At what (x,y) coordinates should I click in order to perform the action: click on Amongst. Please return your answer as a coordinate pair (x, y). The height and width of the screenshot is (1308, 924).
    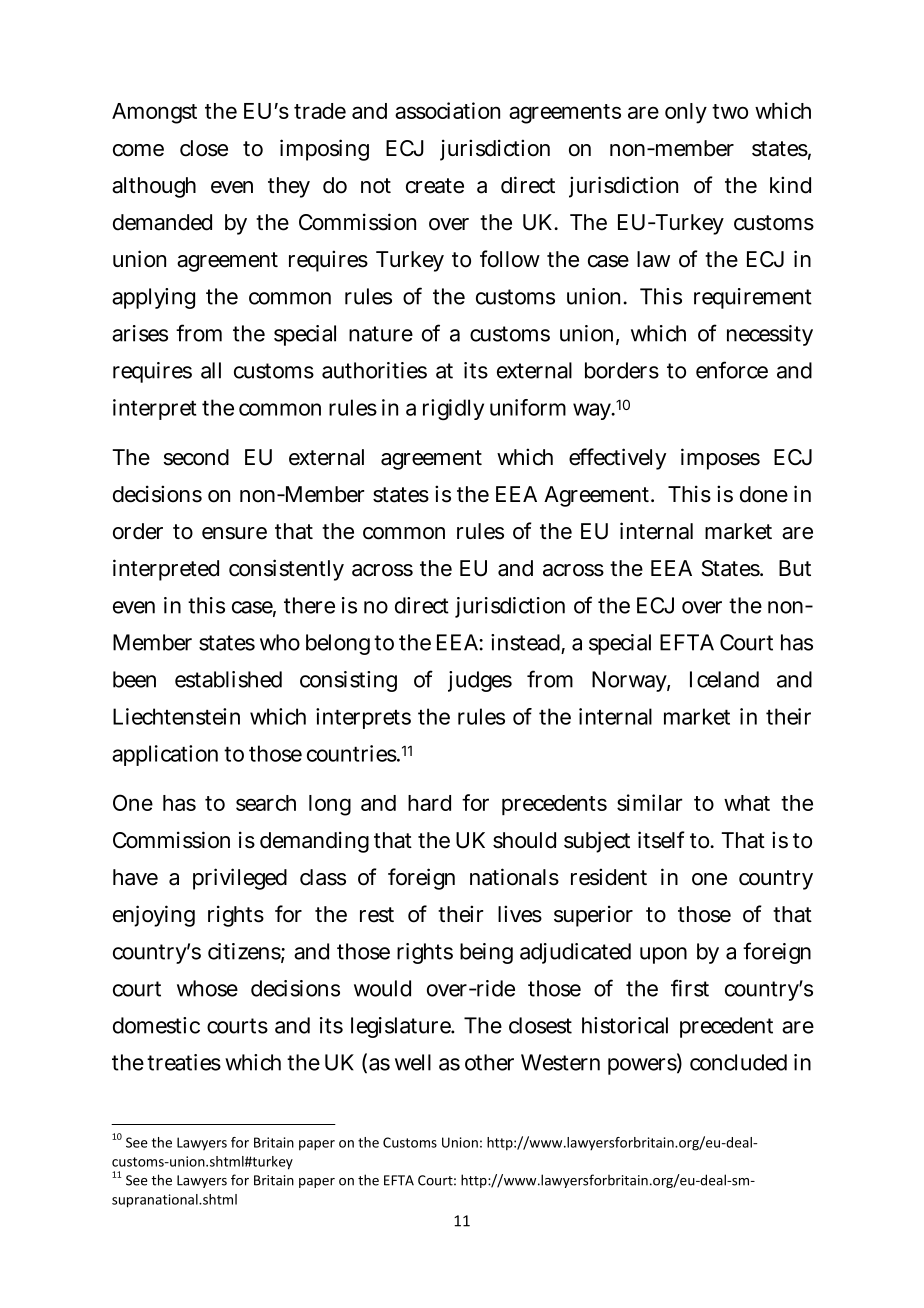
    Looking at the image, I should click on (154, 113).
